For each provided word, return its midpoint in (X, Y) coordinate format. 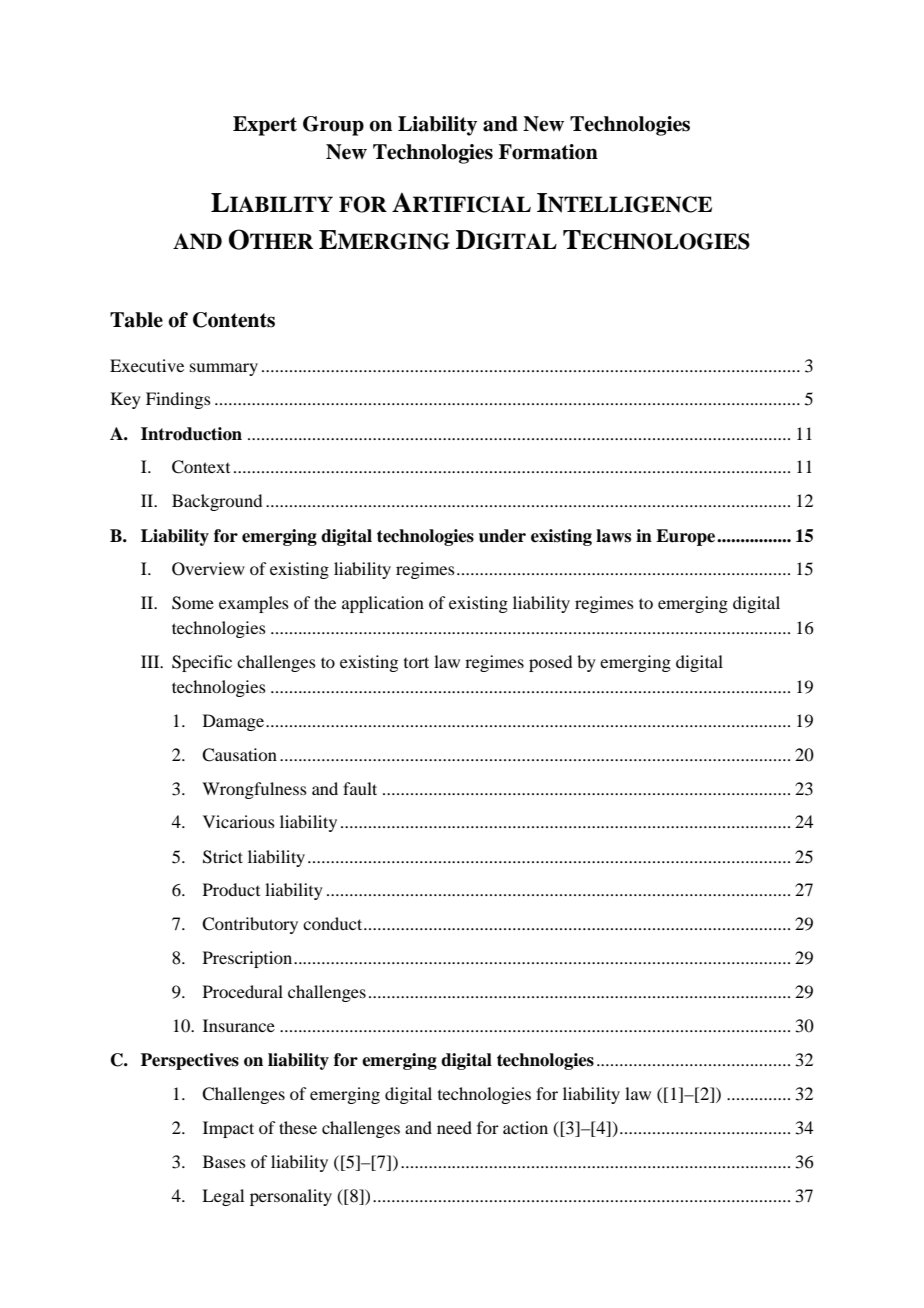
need (454, 1127)
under (502, 536)
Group (333, 126)
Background (217, 502)
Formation (548, 152)
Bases (224, 1161)
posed (550, 663)
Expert (265, 126)
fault (360, 788)
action (525, 1127)
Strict (223, 857)
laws (613, 536)
